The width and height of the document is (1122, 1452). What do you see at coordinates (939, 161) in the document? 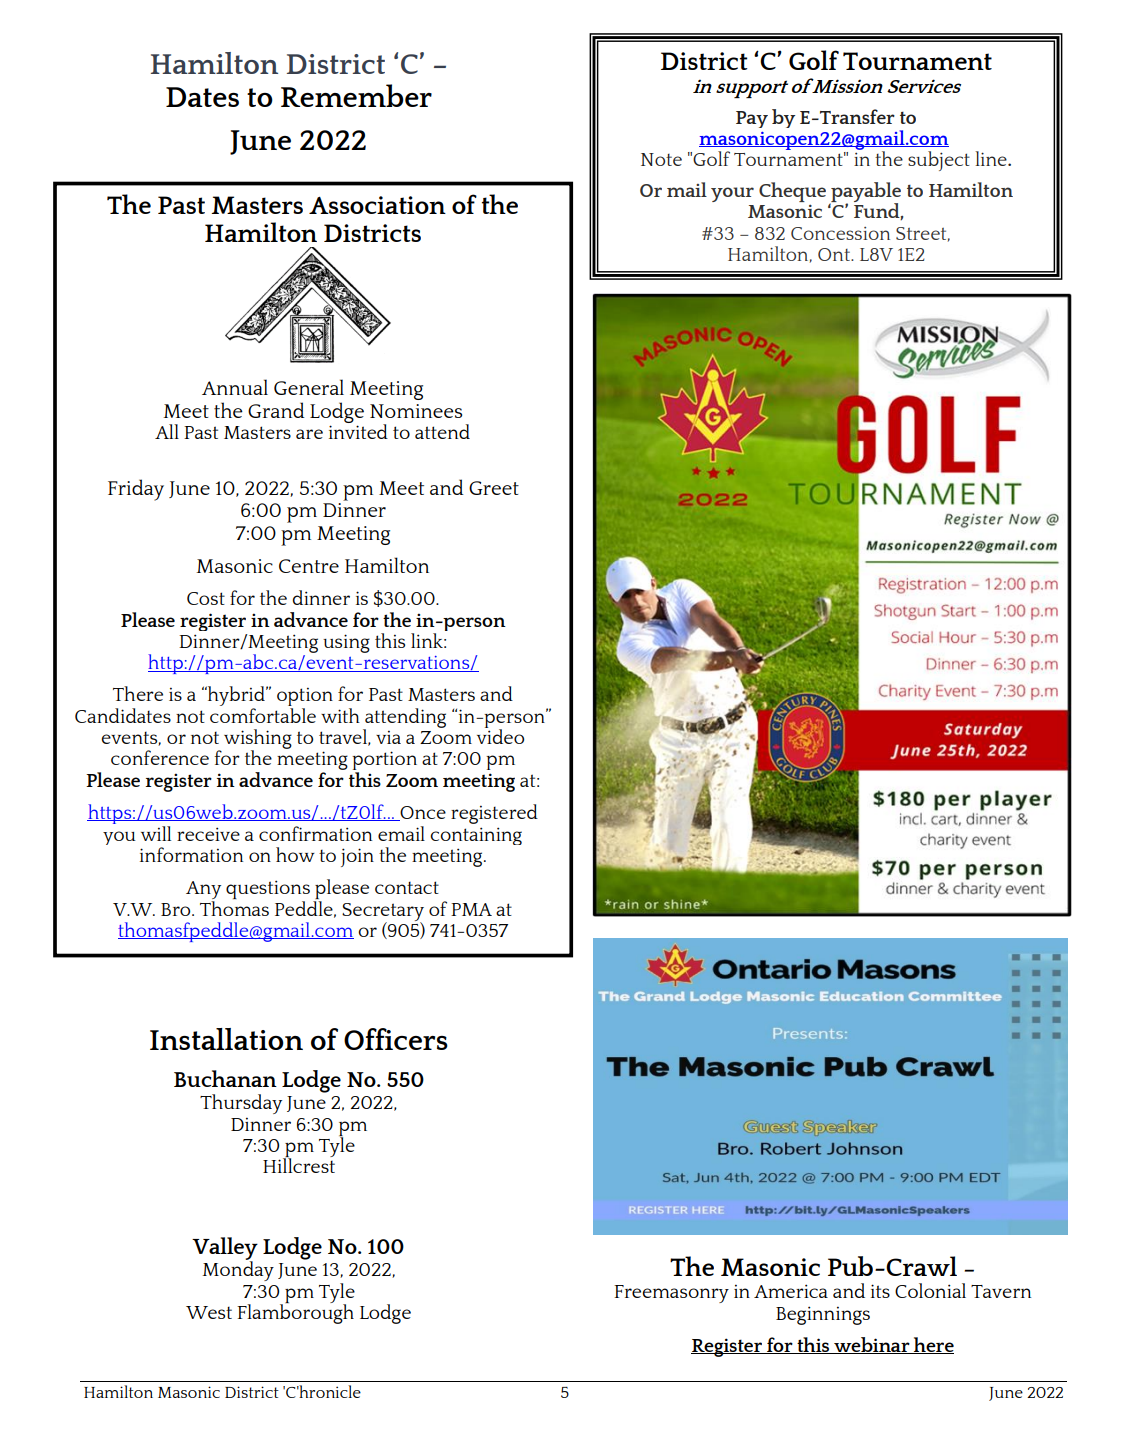
I see `subject` at bounding box center [939, 161].
